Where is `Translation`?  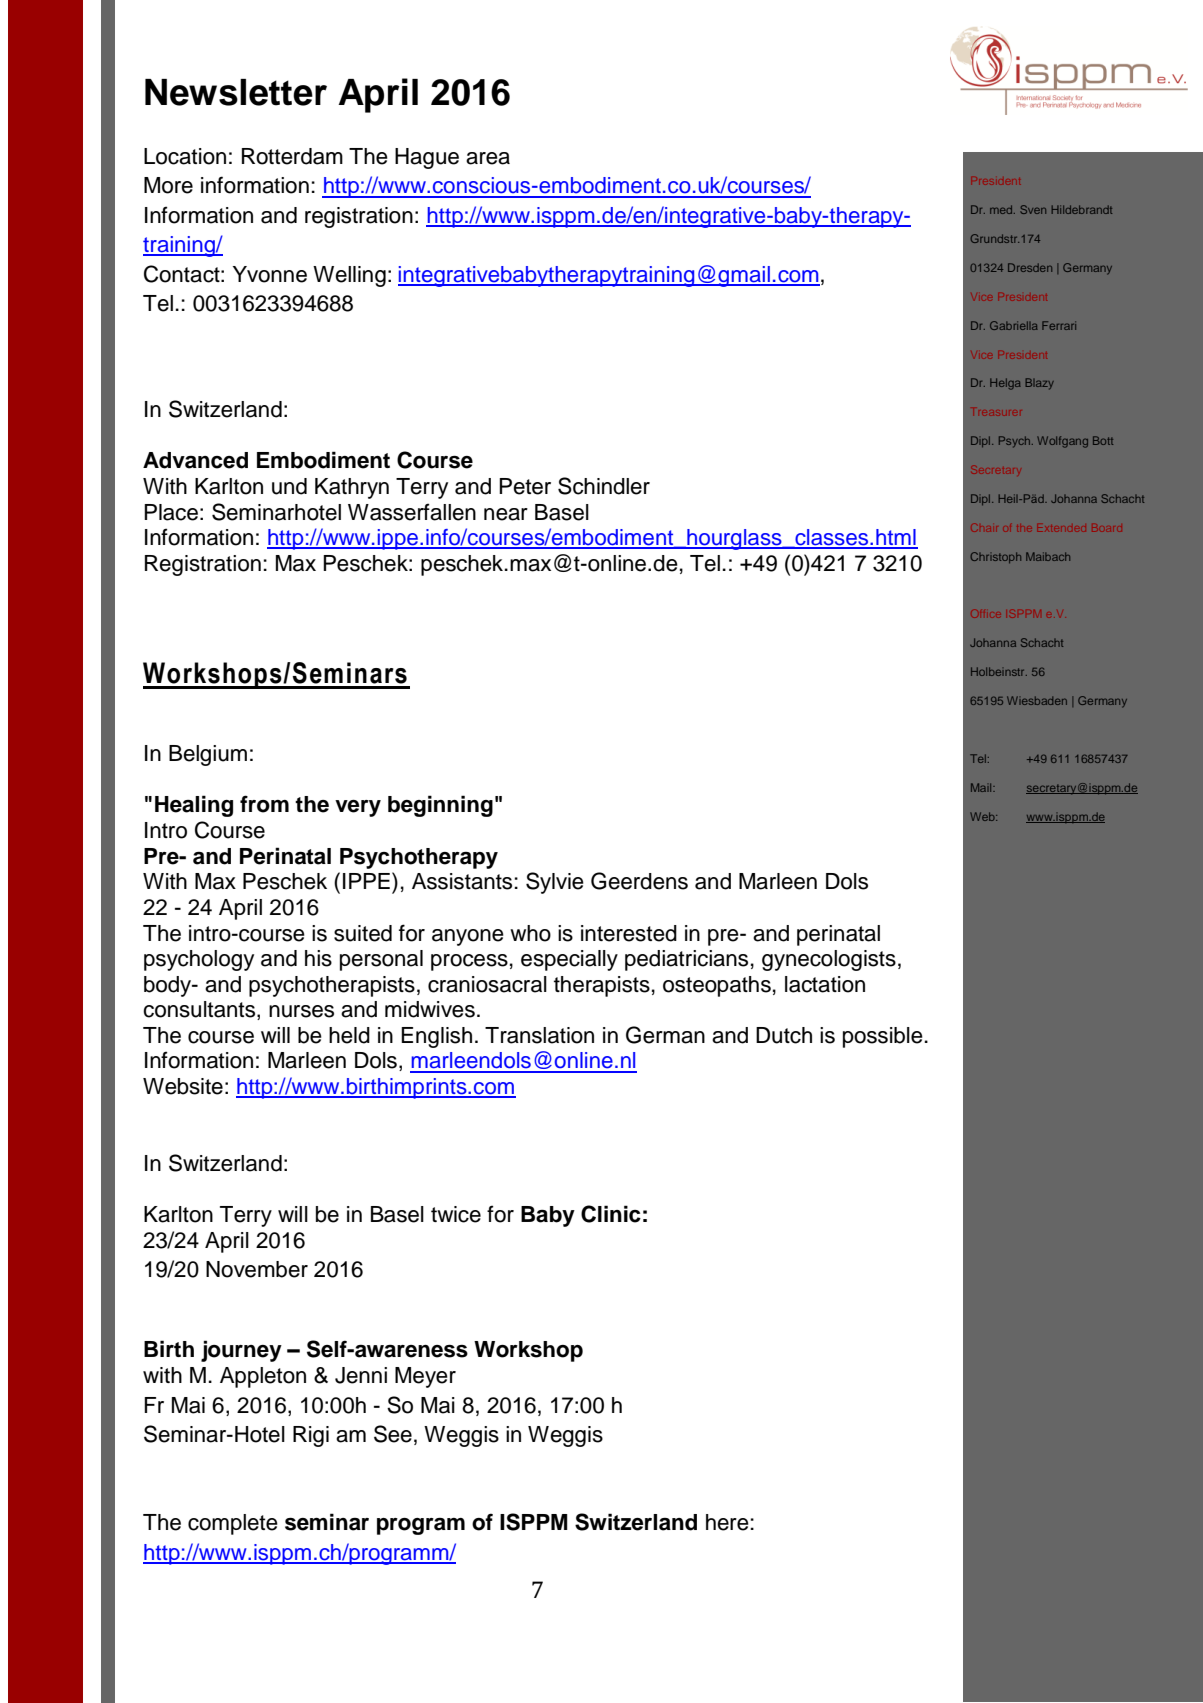
Translation is located at coordinates (539, 1035).
